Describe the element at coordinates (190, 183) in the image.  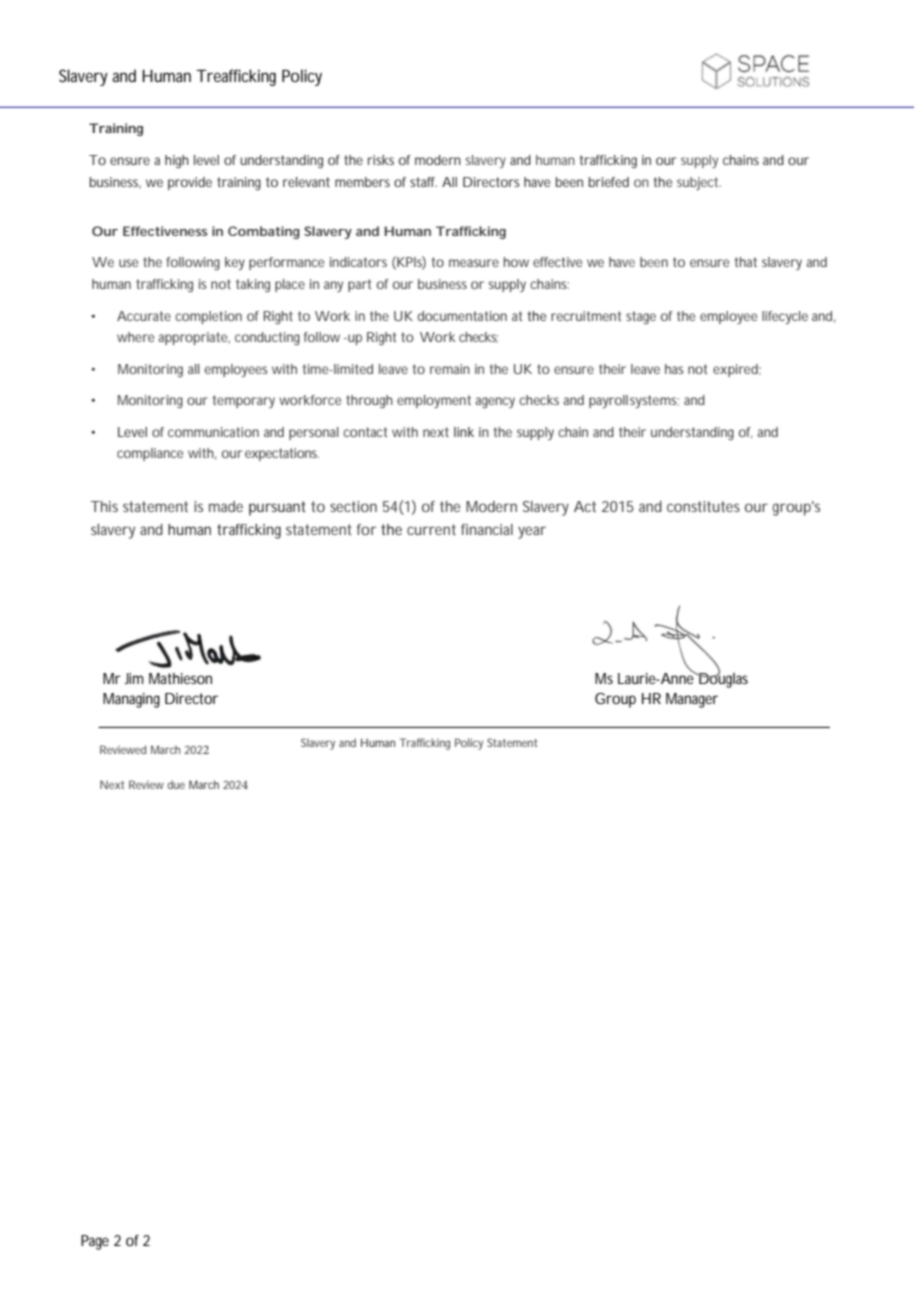
I see `provide` at that location.
